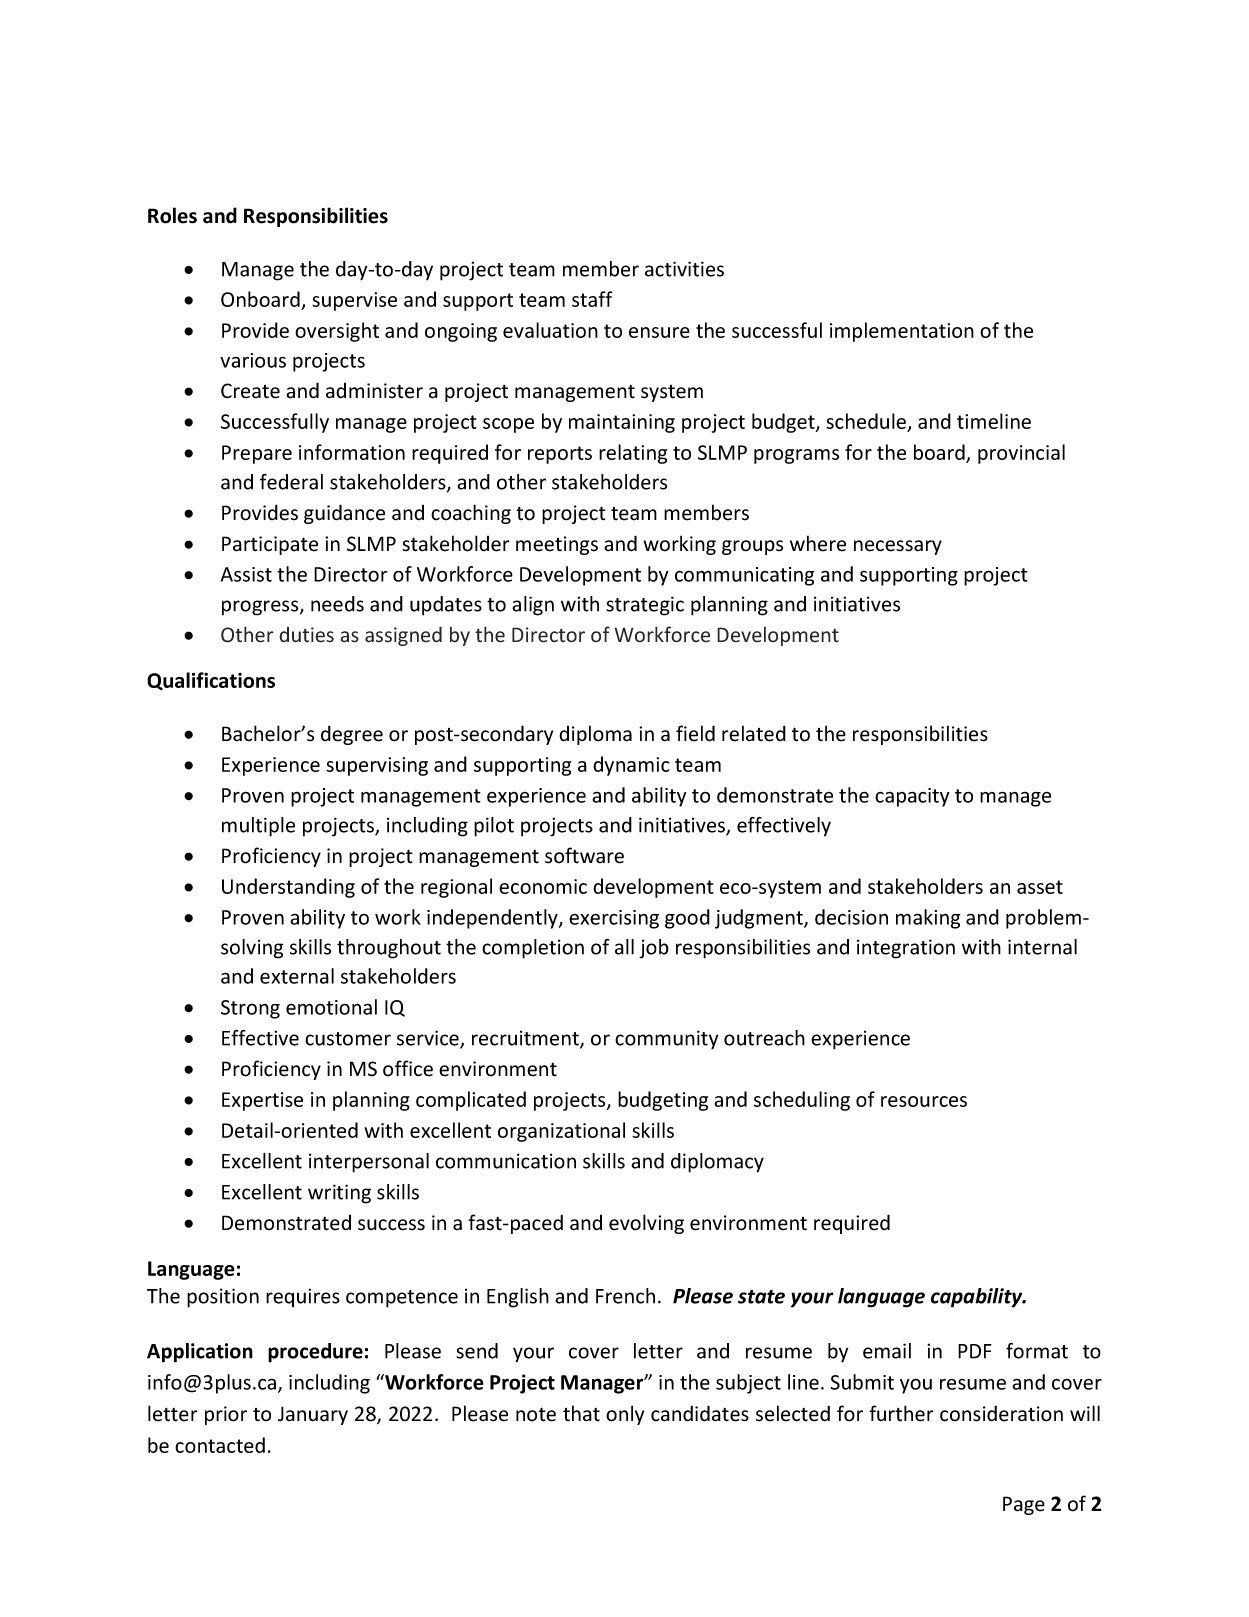  What do you see at coordinates (288, 888) in the screenshot?
I see `Understanding` at bounding box center [288, 888].
